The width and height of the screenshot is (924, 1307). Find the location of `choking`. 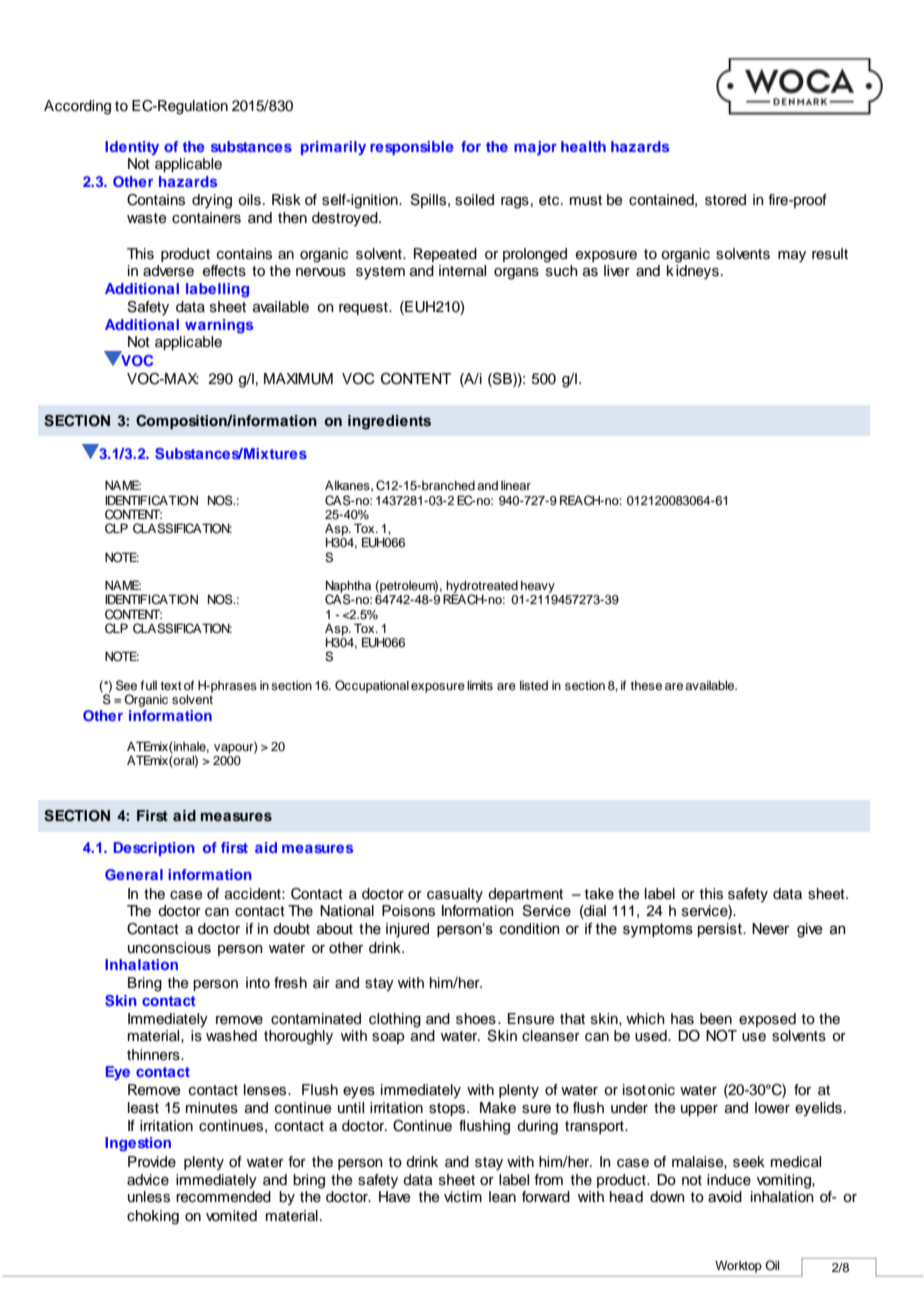

choking is located at coordinates (153, 1217).
